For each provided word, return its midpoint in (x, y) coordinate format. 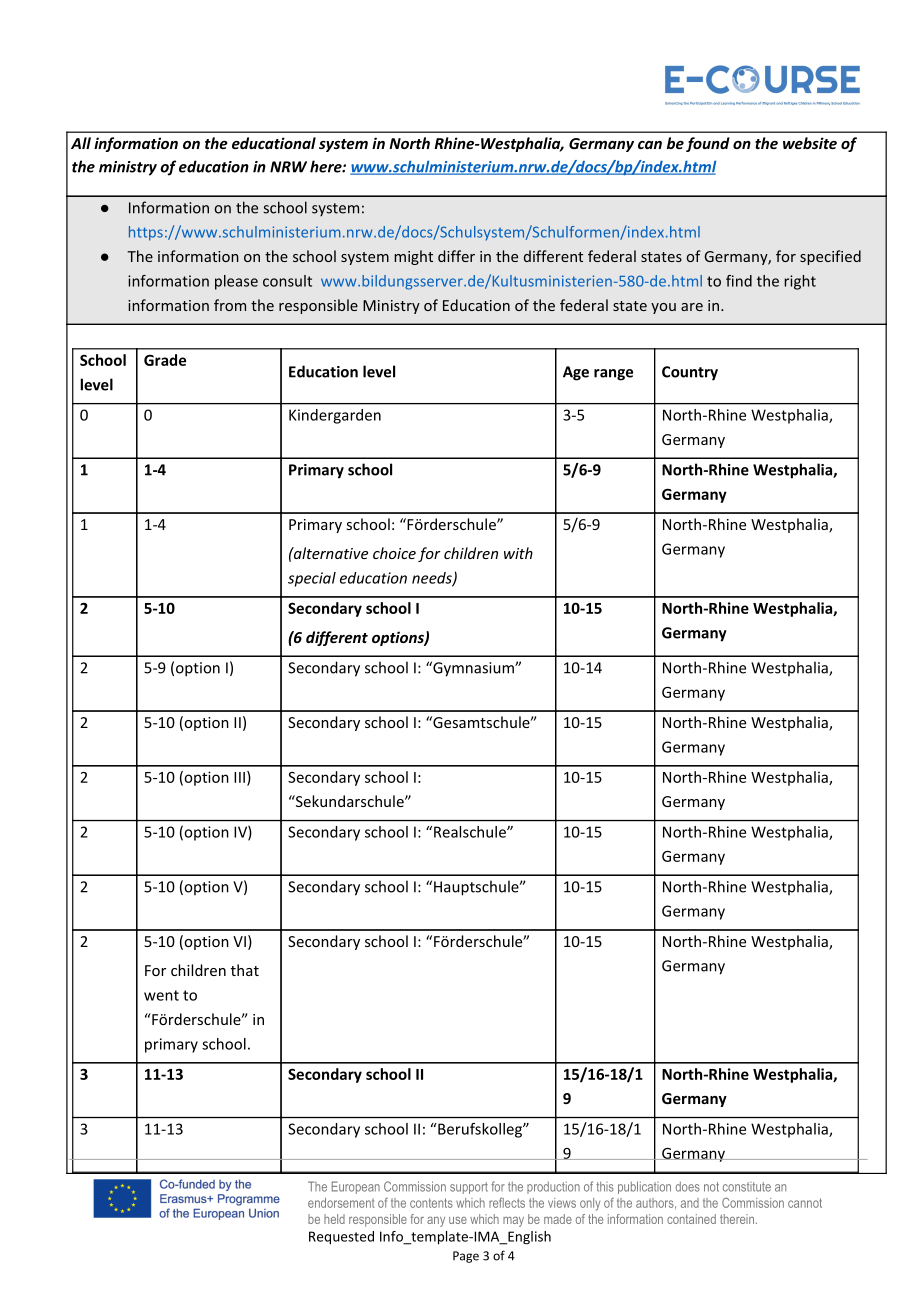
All (81, 143)
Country (690, 373)
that (245, 970)
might (413, 257)
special (312, 579)
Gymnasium (473, 669)
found (708, 144)
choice (394, 553)
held (334, 1219)
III (239, 777)
